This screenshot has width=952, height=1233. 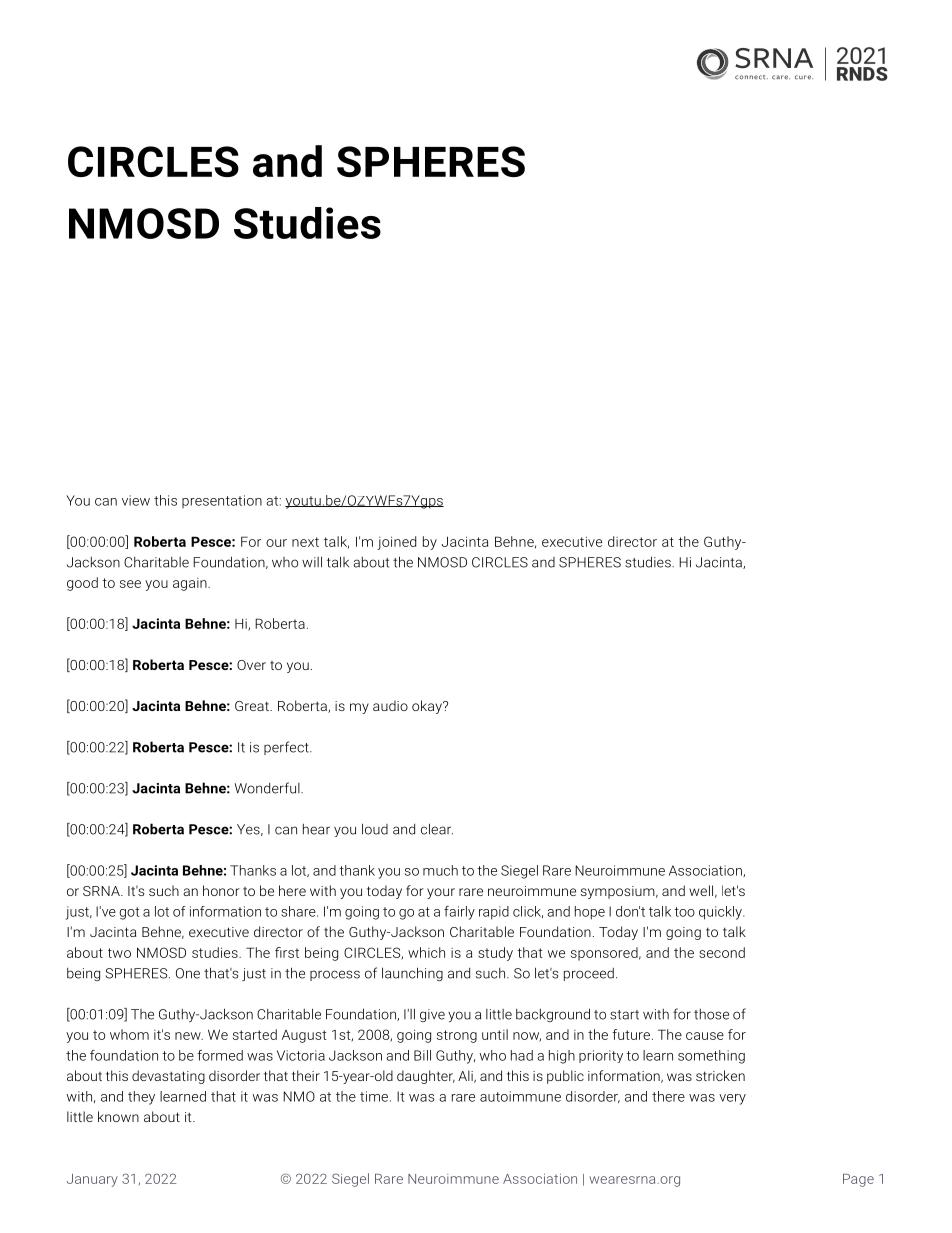 I want to click on honor, so click(x=221, y=890).
